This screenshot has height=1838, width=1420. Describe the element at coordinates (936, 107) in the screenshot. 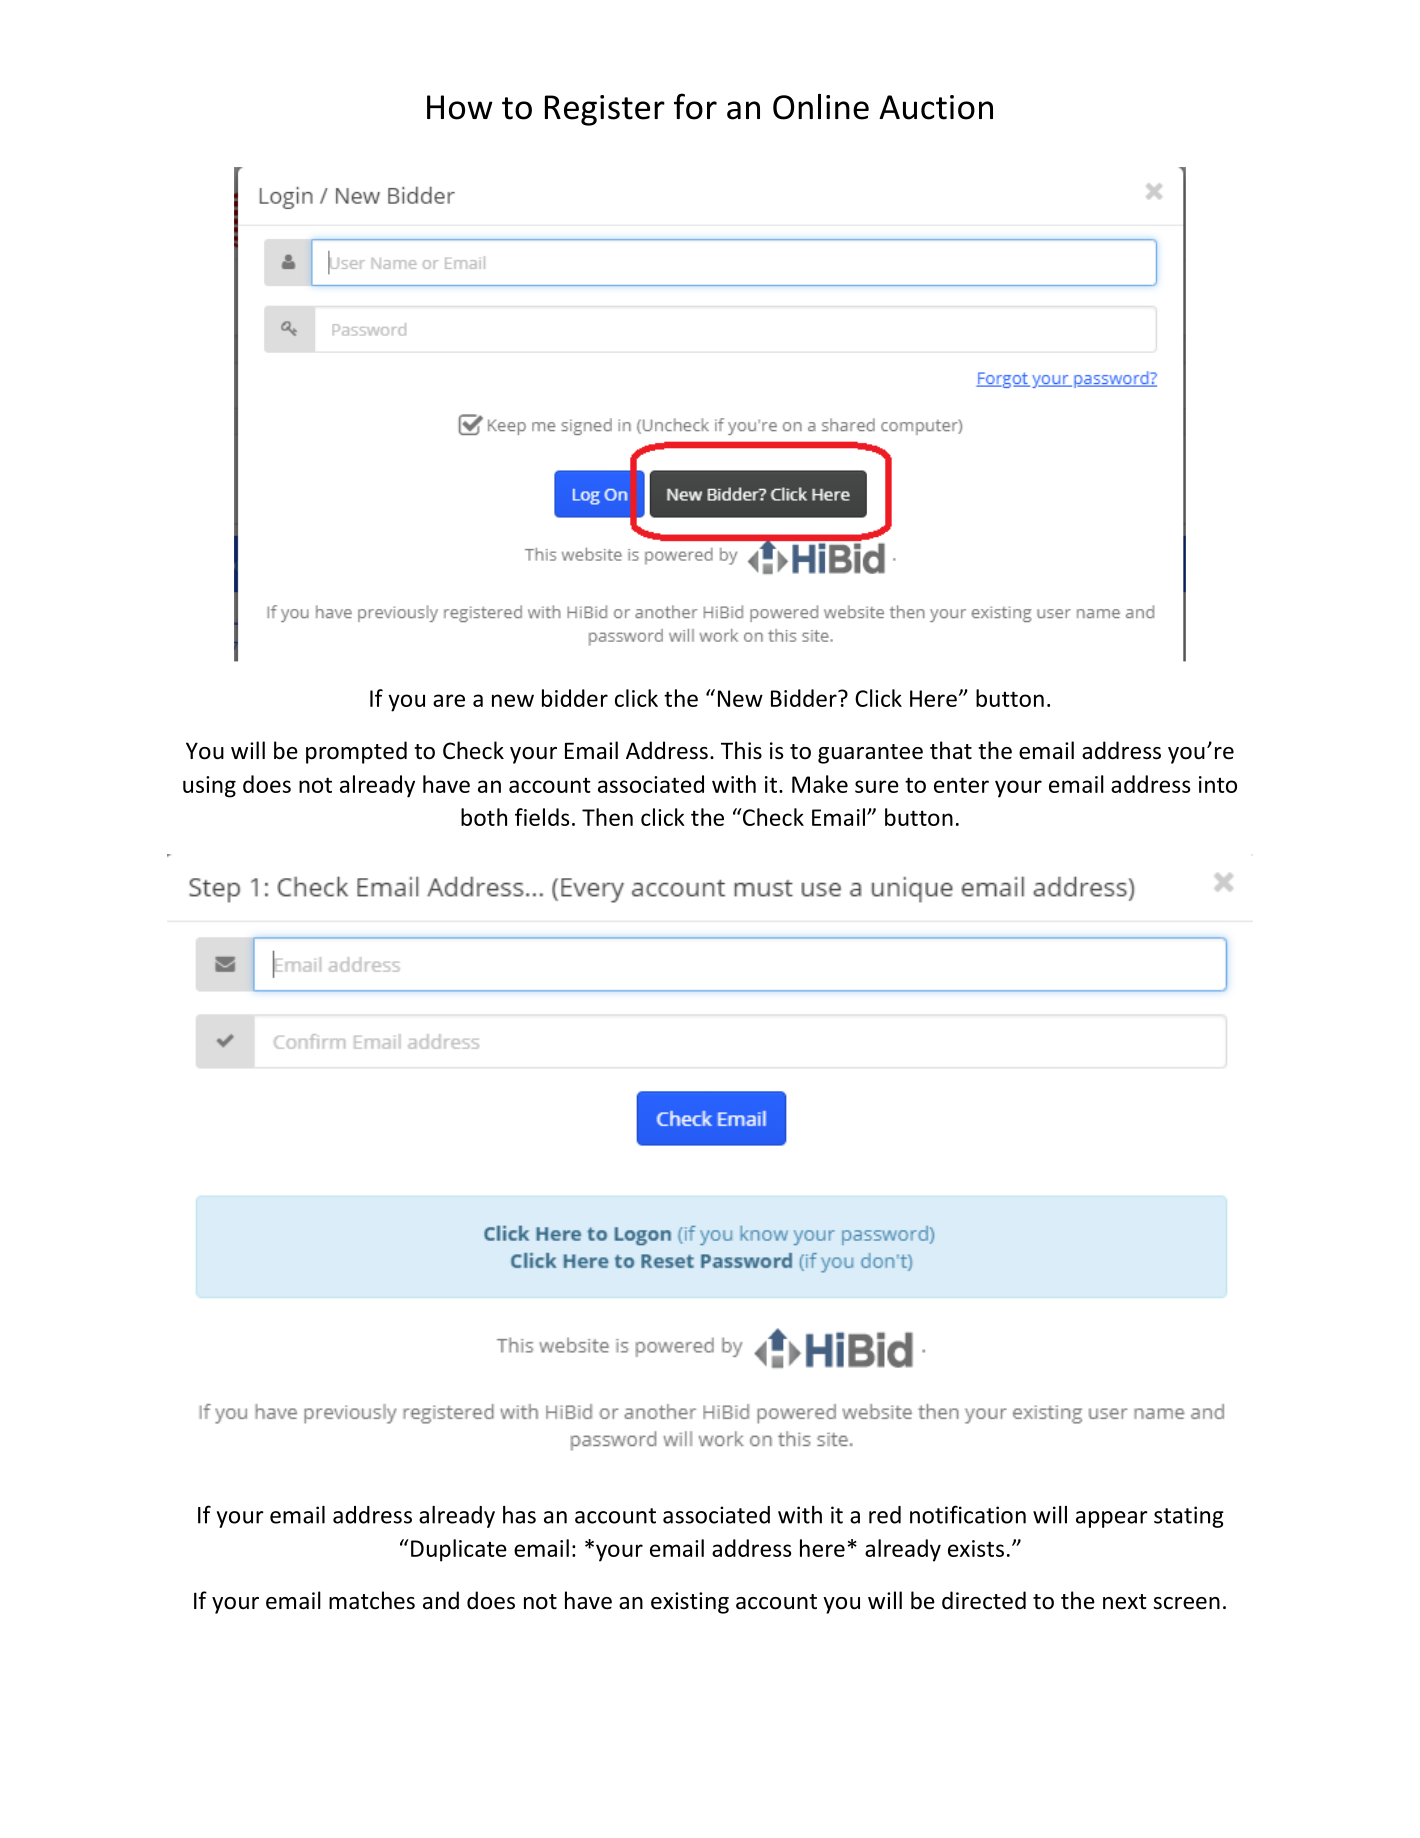

I see `Auction` at that location.
